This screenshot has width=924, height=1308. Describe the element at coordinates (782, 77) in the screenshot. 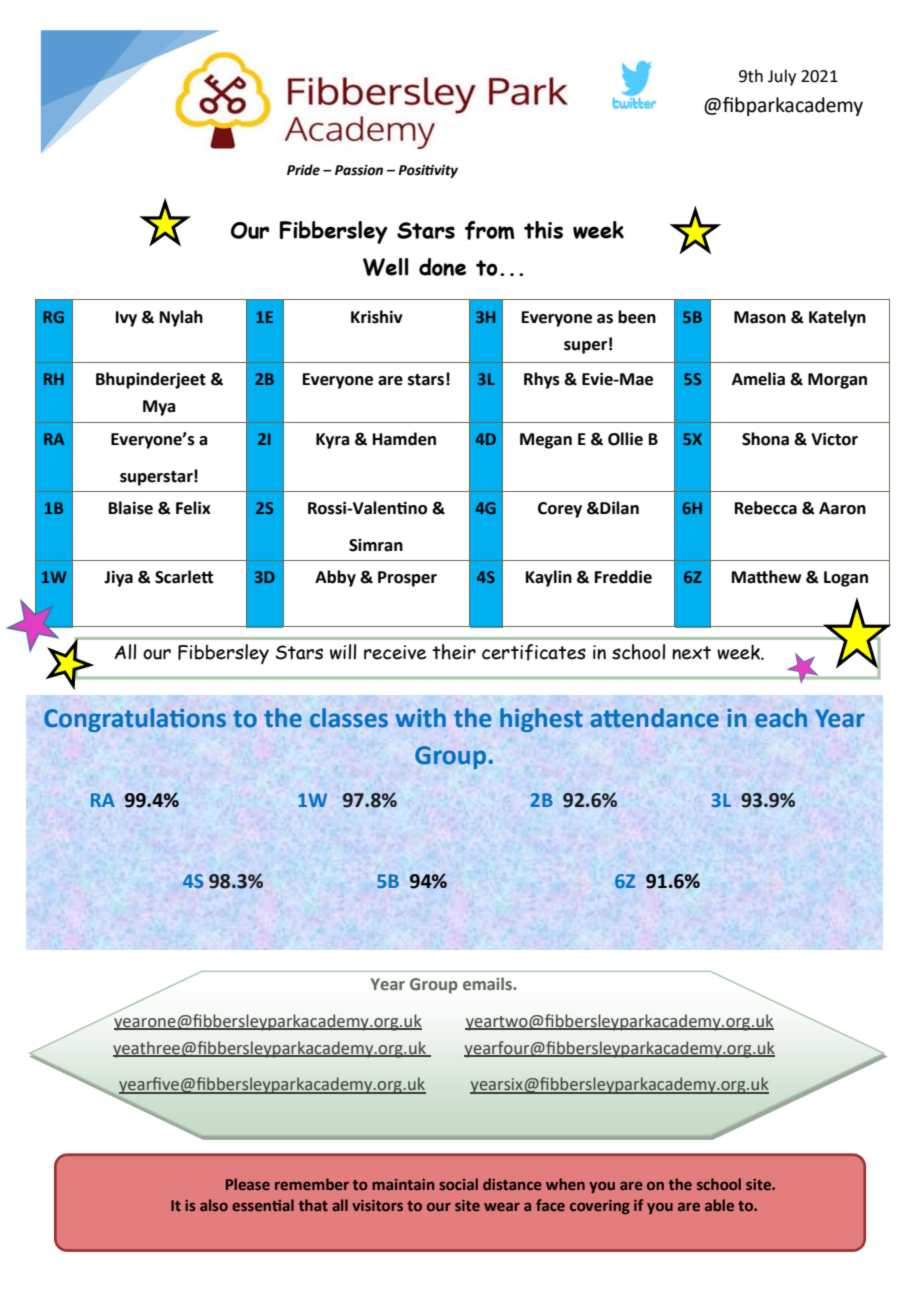

I see `July` at that location.
